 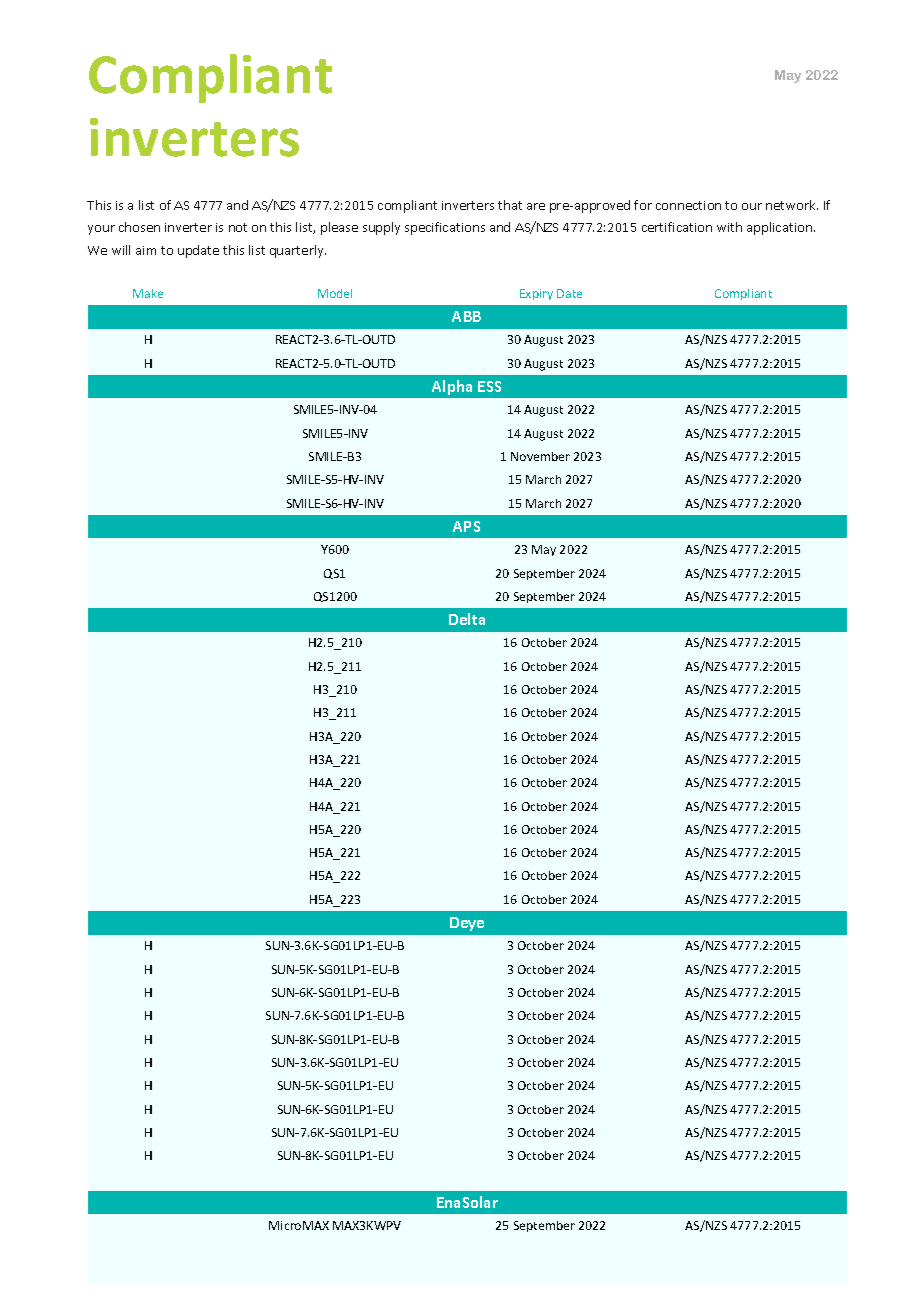 What do you see at coordinates (540, 456) in the screenshot?
I see `November` at bounding box center [540, 456].
